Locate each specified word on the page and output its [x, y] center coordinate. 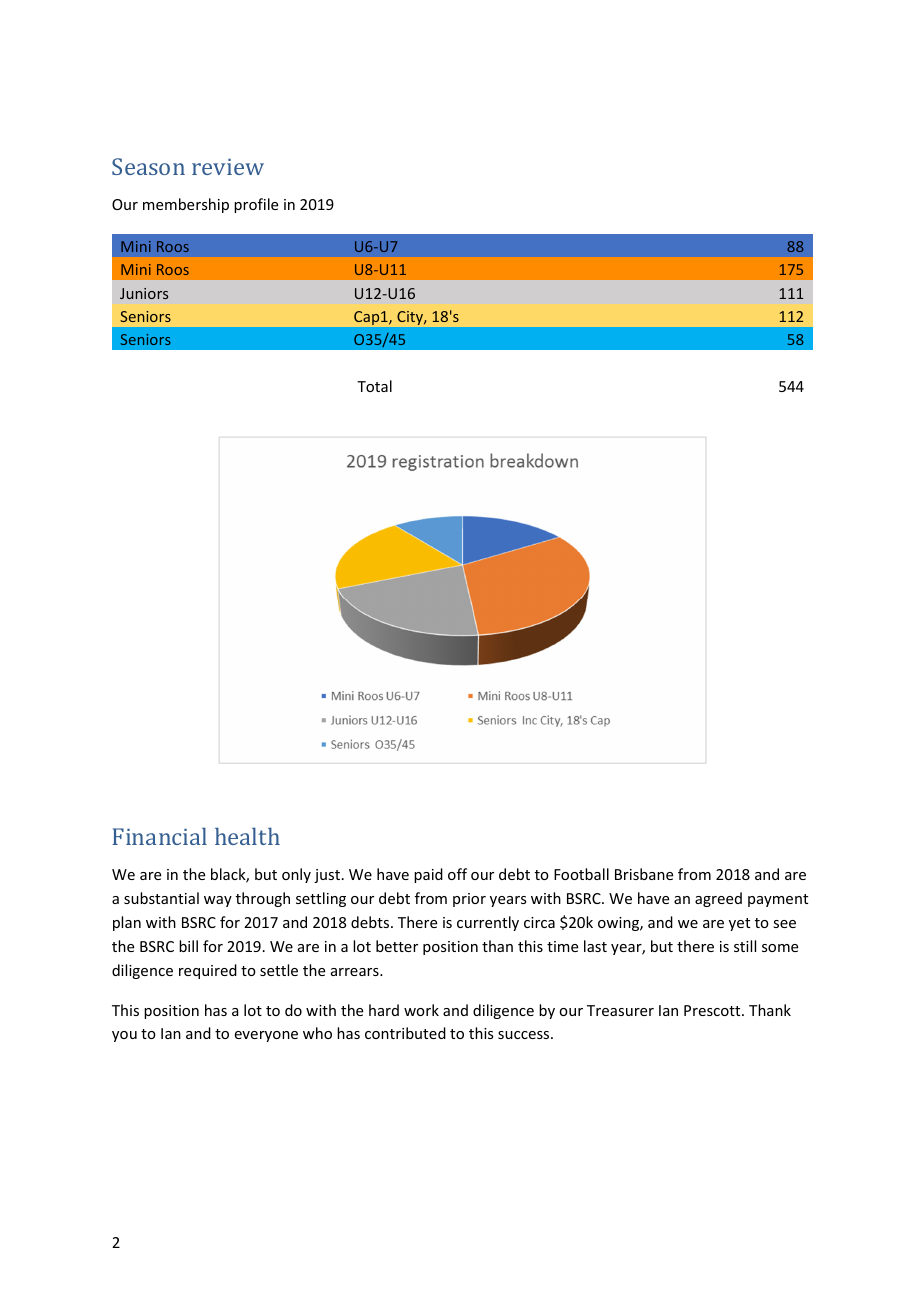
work [421, 1010]
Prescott [713, 1010]
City [411, 318]
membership [186, 205]
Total [374, 386]
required [208, 971]
